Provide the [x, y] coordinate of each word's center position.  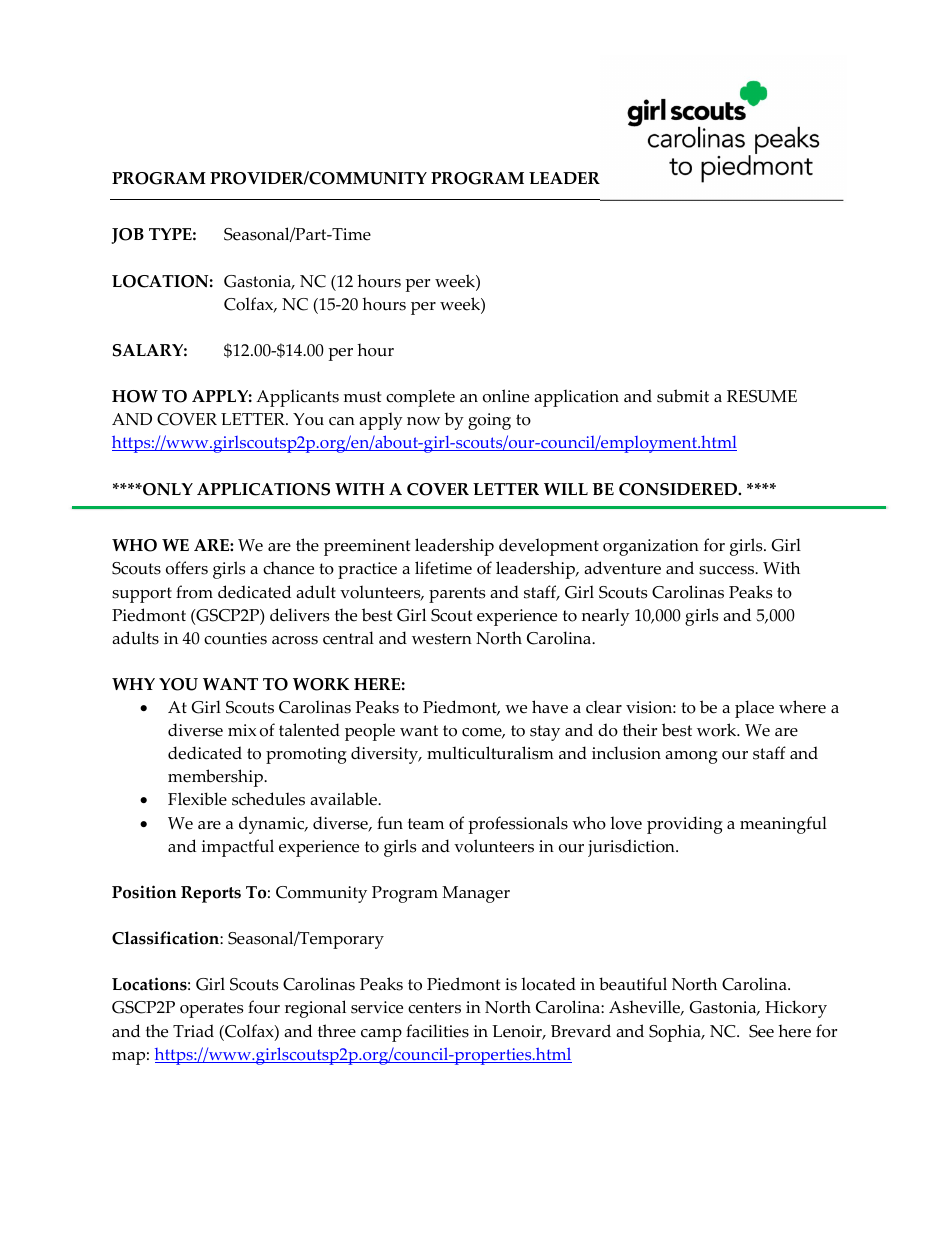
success [727, 570]
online [506, 396]
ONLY [167, 489]
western [442, 639]
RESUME [762, 396]
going [489, 421]
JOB [127, 236]
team [426, 824]
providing [685, 825]
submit [683, 396]
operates [211, 1010]
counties [235, 638]
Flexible [197, 799]
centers [434, 1008]
